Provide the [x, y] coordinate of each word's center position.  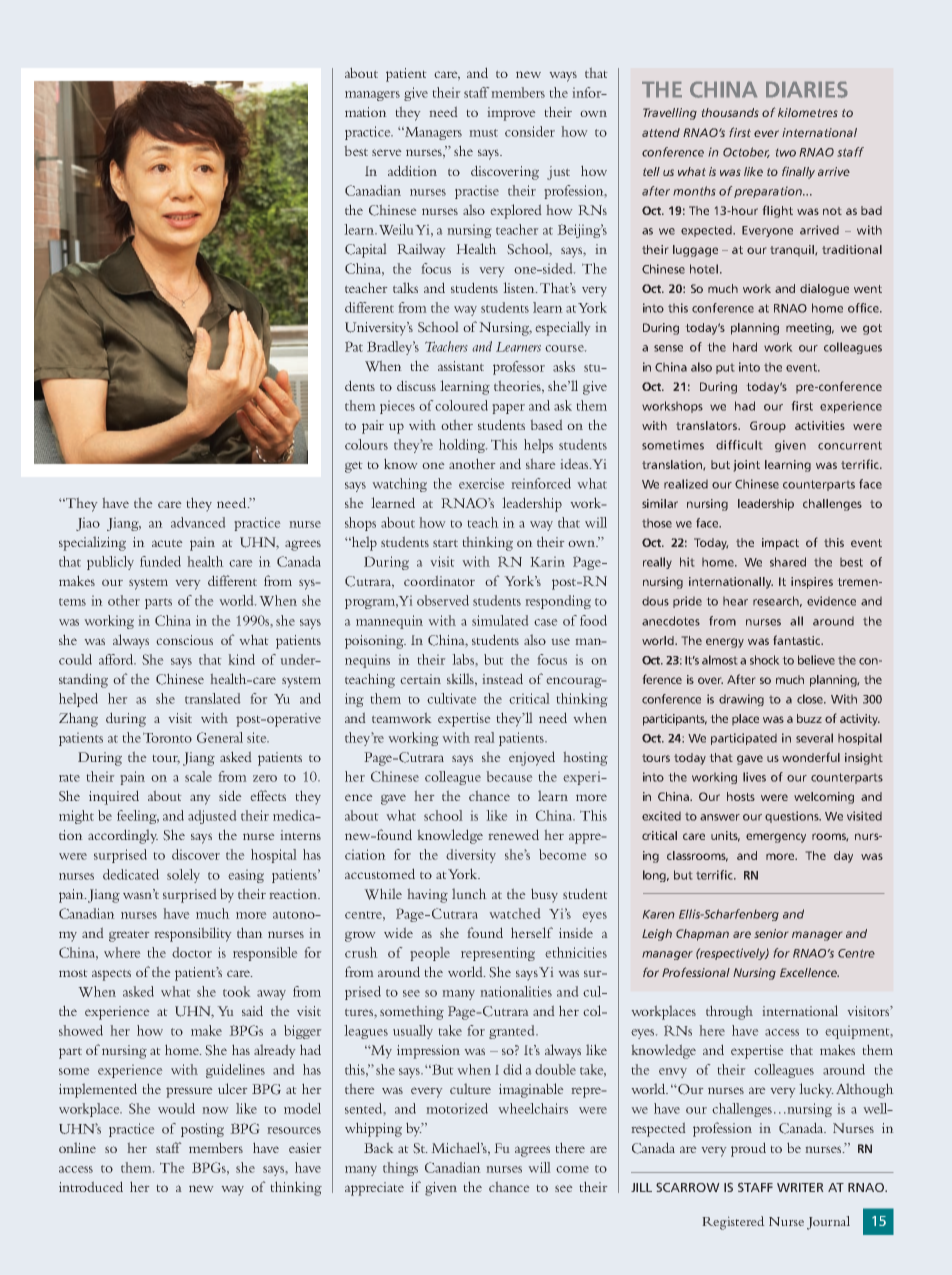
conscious [184, 640]
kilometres [808, 112]
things [400, 1169]
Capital [366, 250]
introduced [91, 1186]
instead [502, 678]
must [483, 133]
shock [764, 660]
